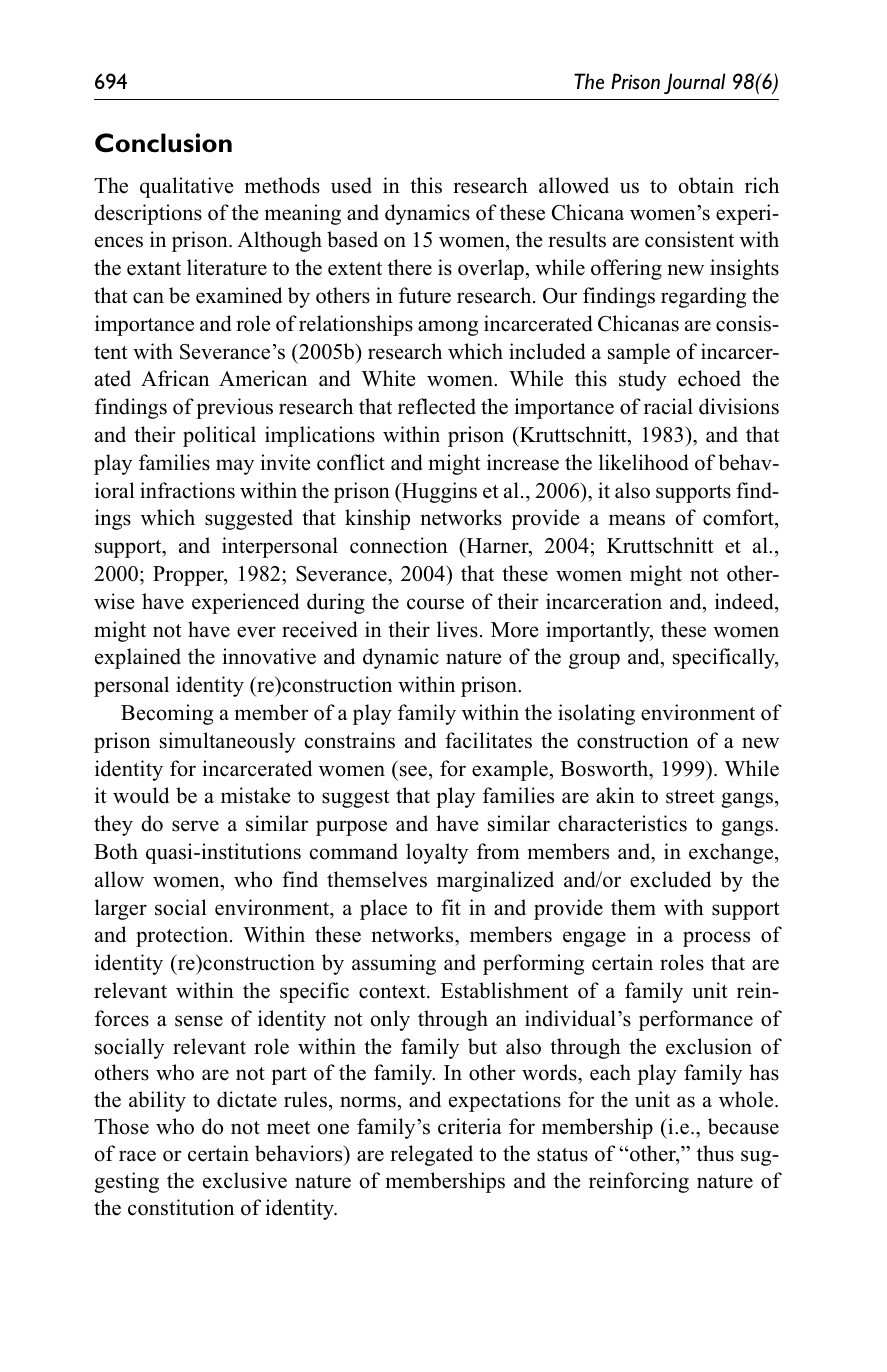 The height and width of the screenshot is (1372, 887). Describe the element at coordinates (690, 797) in the screenshot. I see `street` at that location.
